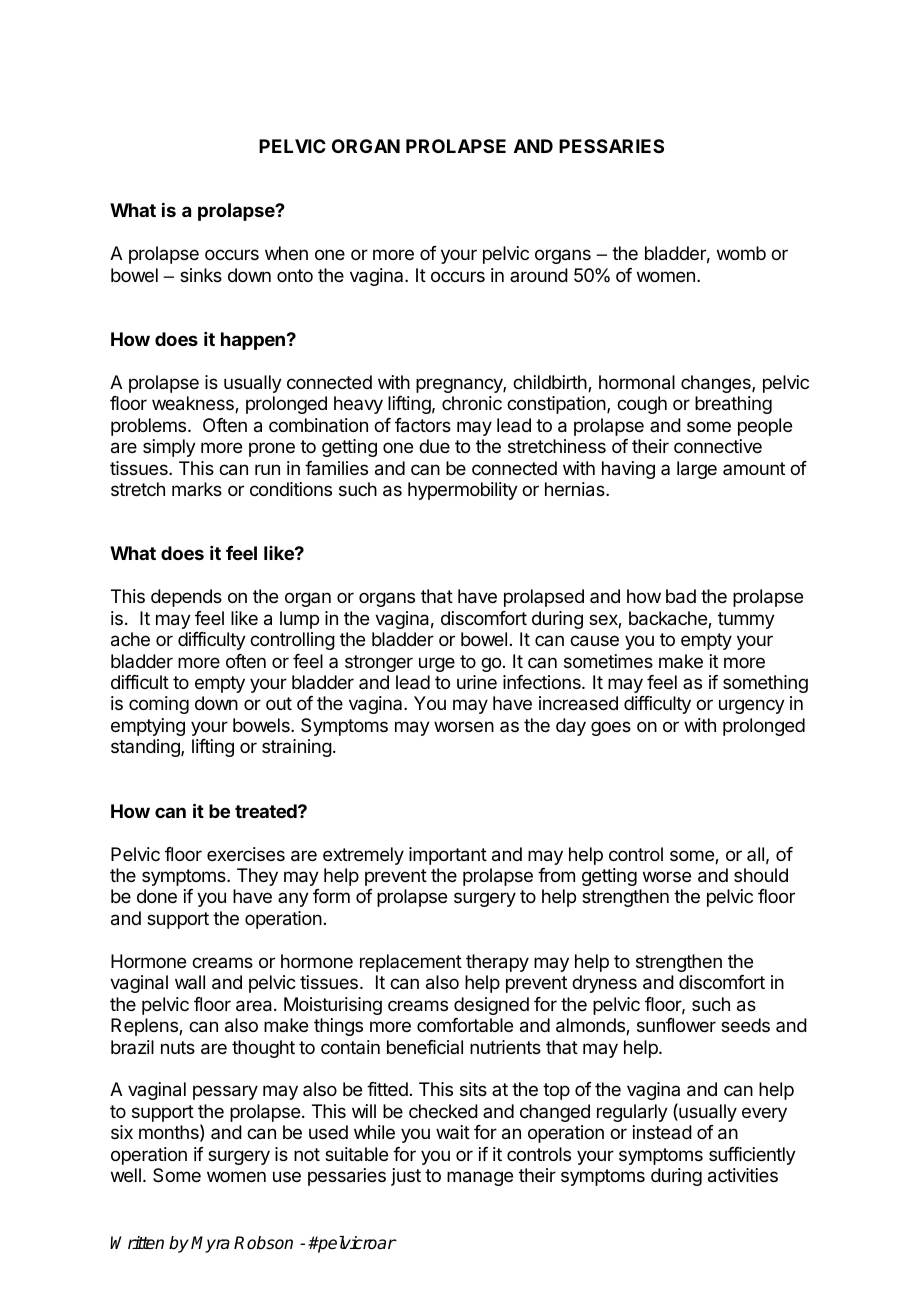 The height and width of the image is (1308, 924). Describe the element at coordinates (743, 1175) in the image. I see `activities` at that location.
